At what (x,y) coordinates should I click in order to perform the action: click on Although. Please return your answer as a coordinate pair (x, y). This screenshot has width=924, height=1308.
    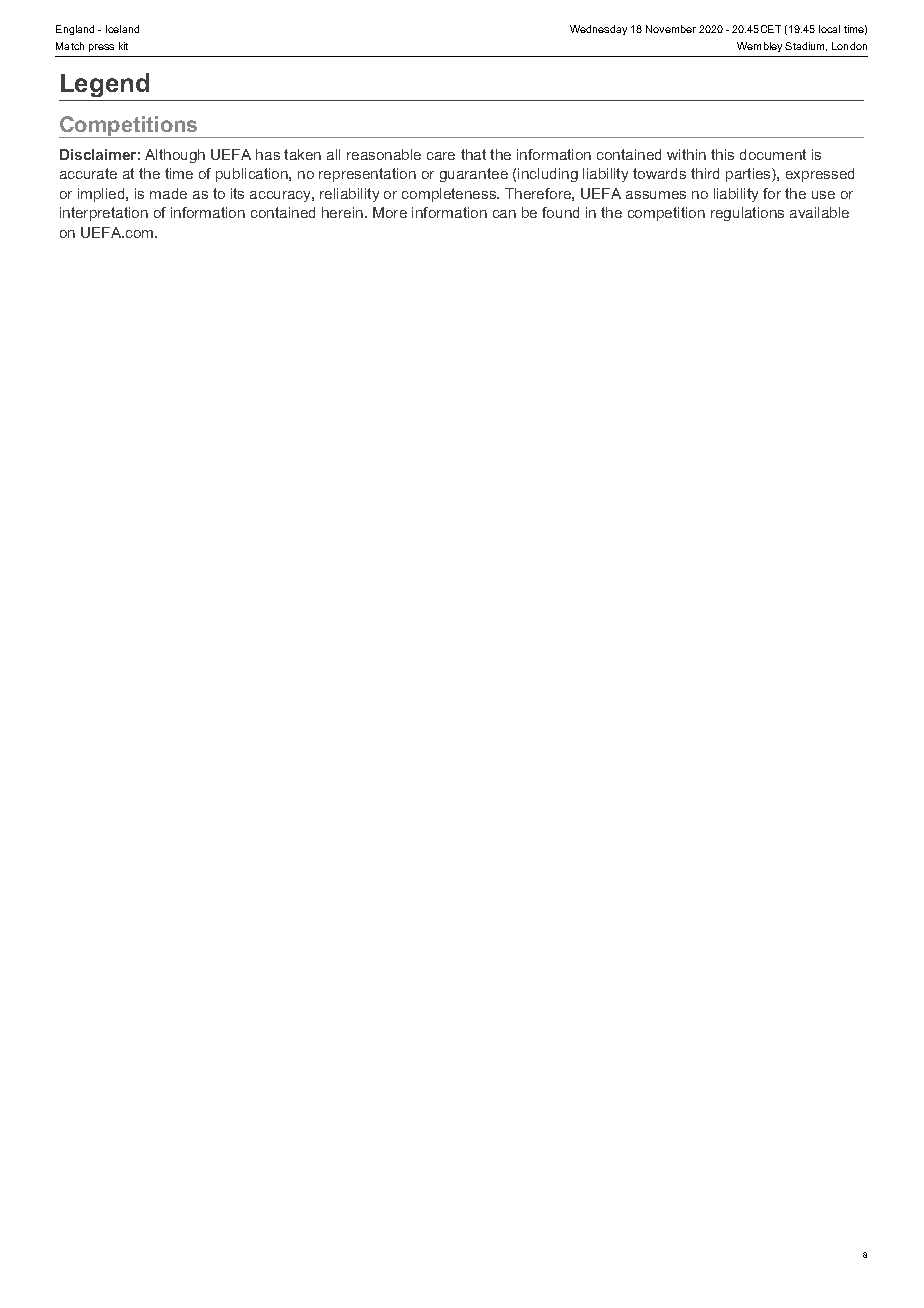
    Looking at the image, I should click on (175, 156).
